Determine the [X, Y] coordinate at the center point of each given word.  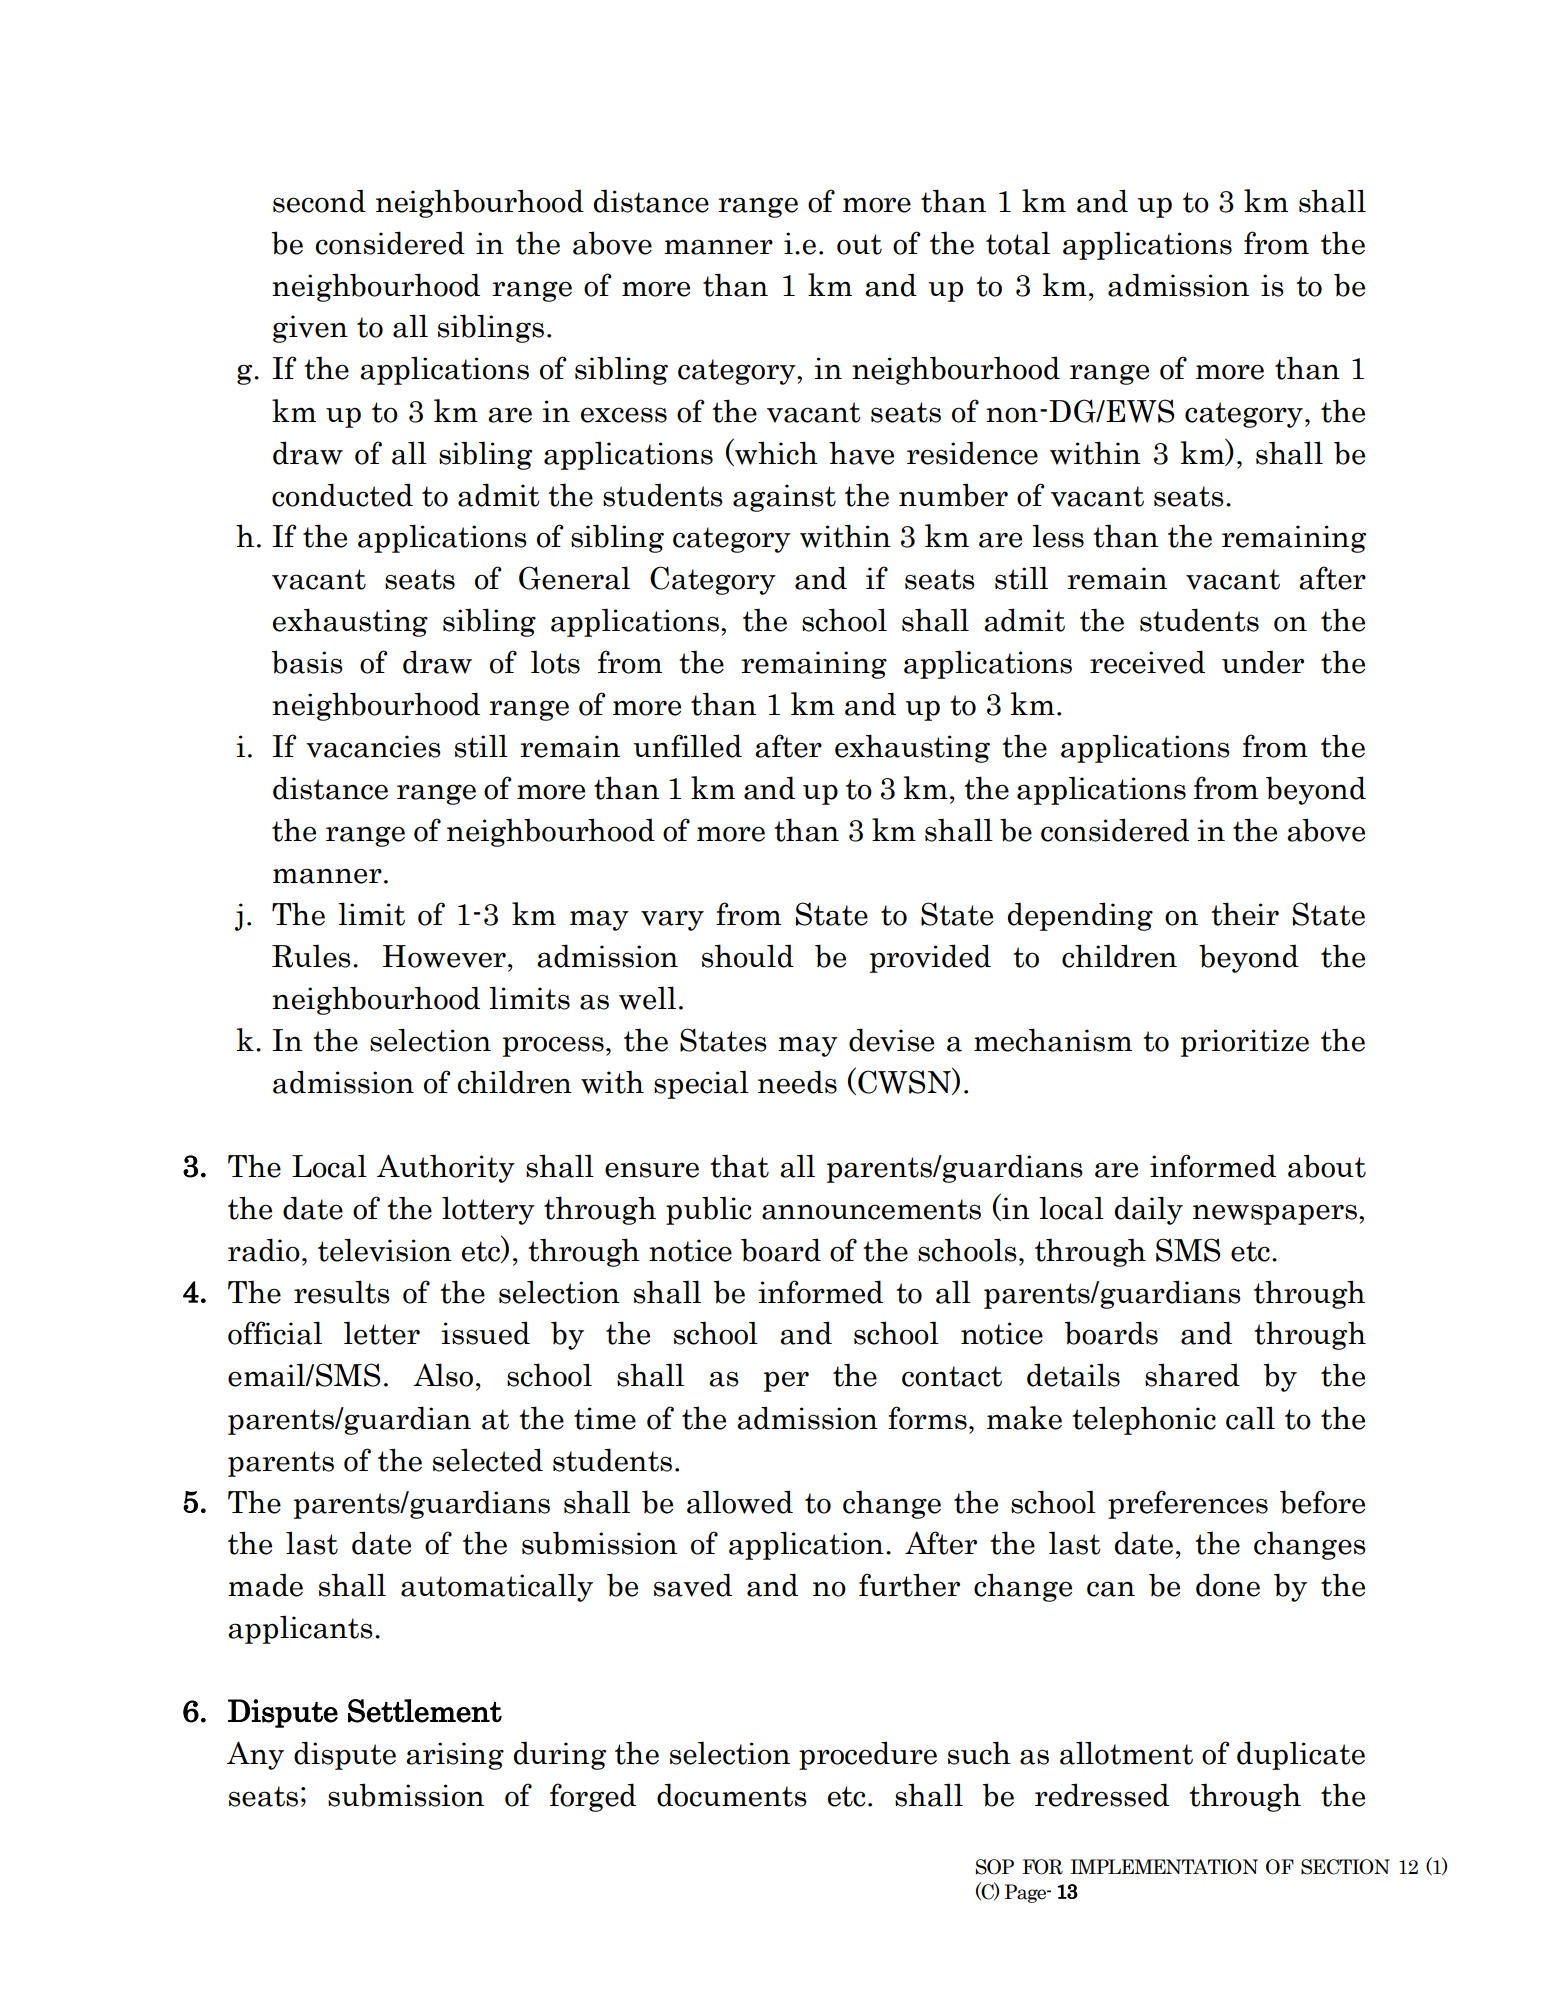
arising [455, 1756]
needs [797, 1082]
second [319, 201]
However [444, 956]
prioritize [1245, 1043]
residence [972, 453]
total [1018, 243]
